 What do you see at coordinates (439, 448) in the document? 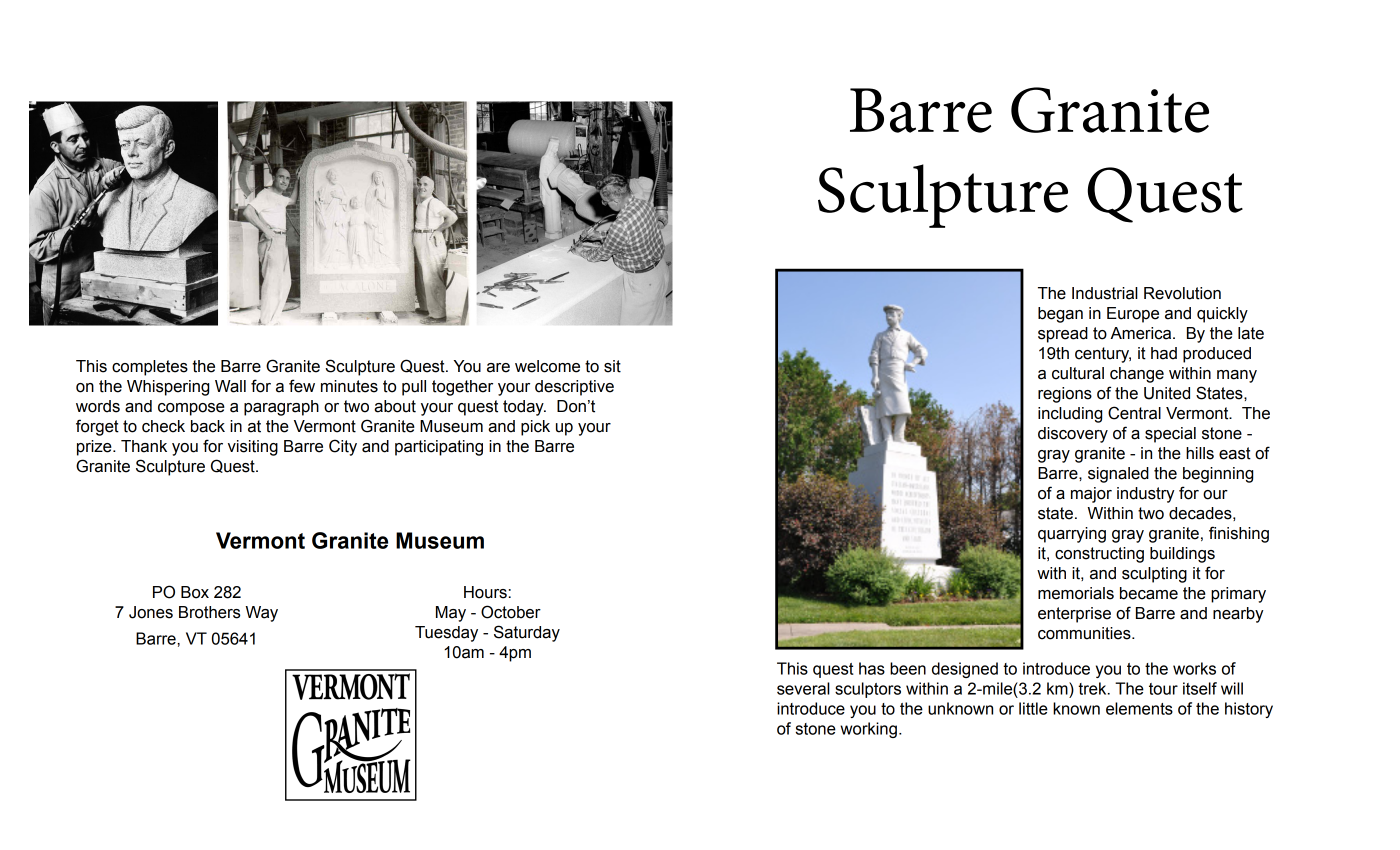
I see `participating` at bounding box center [439, 448].
